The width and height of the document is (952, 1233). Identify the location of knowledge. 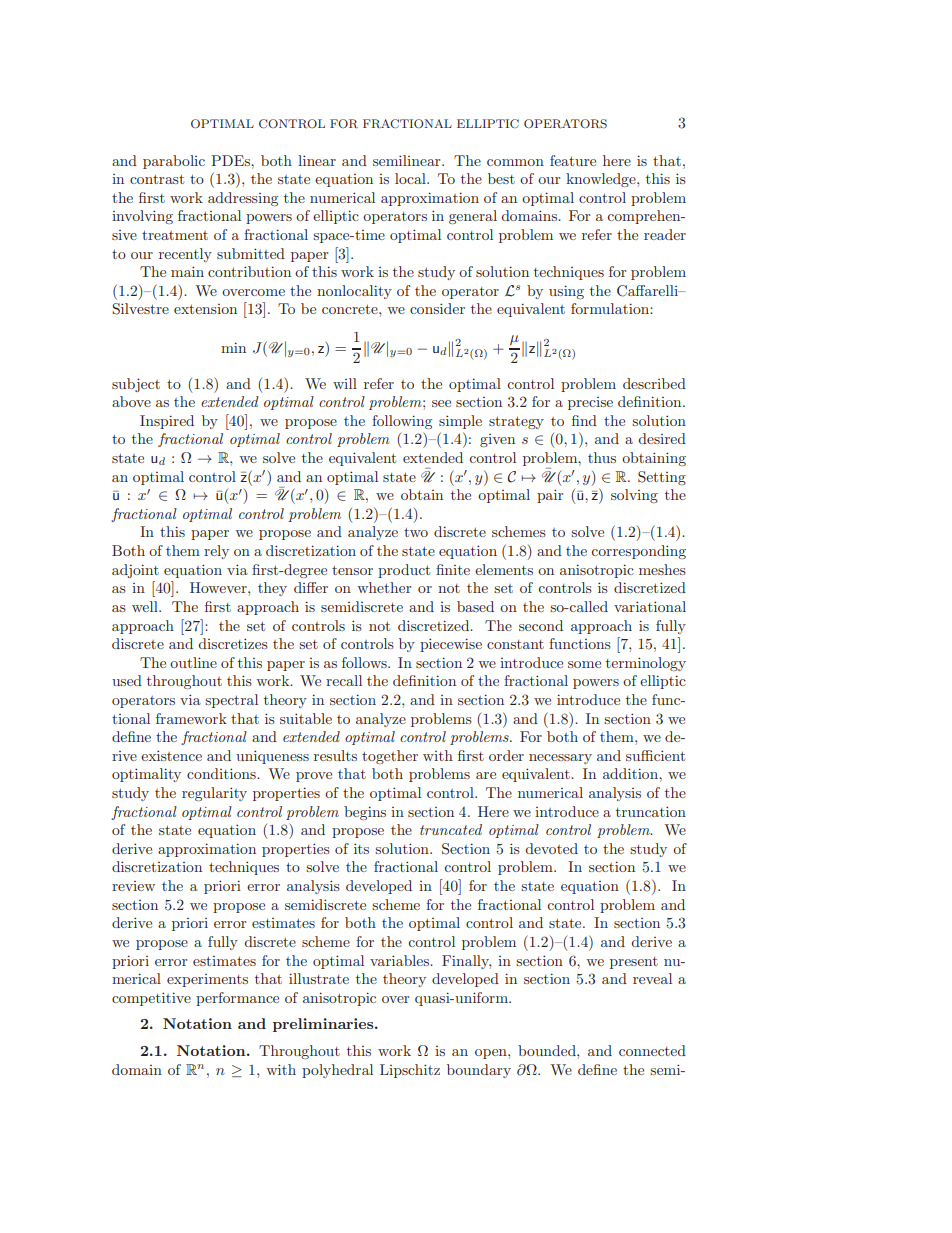
(602, 180).
